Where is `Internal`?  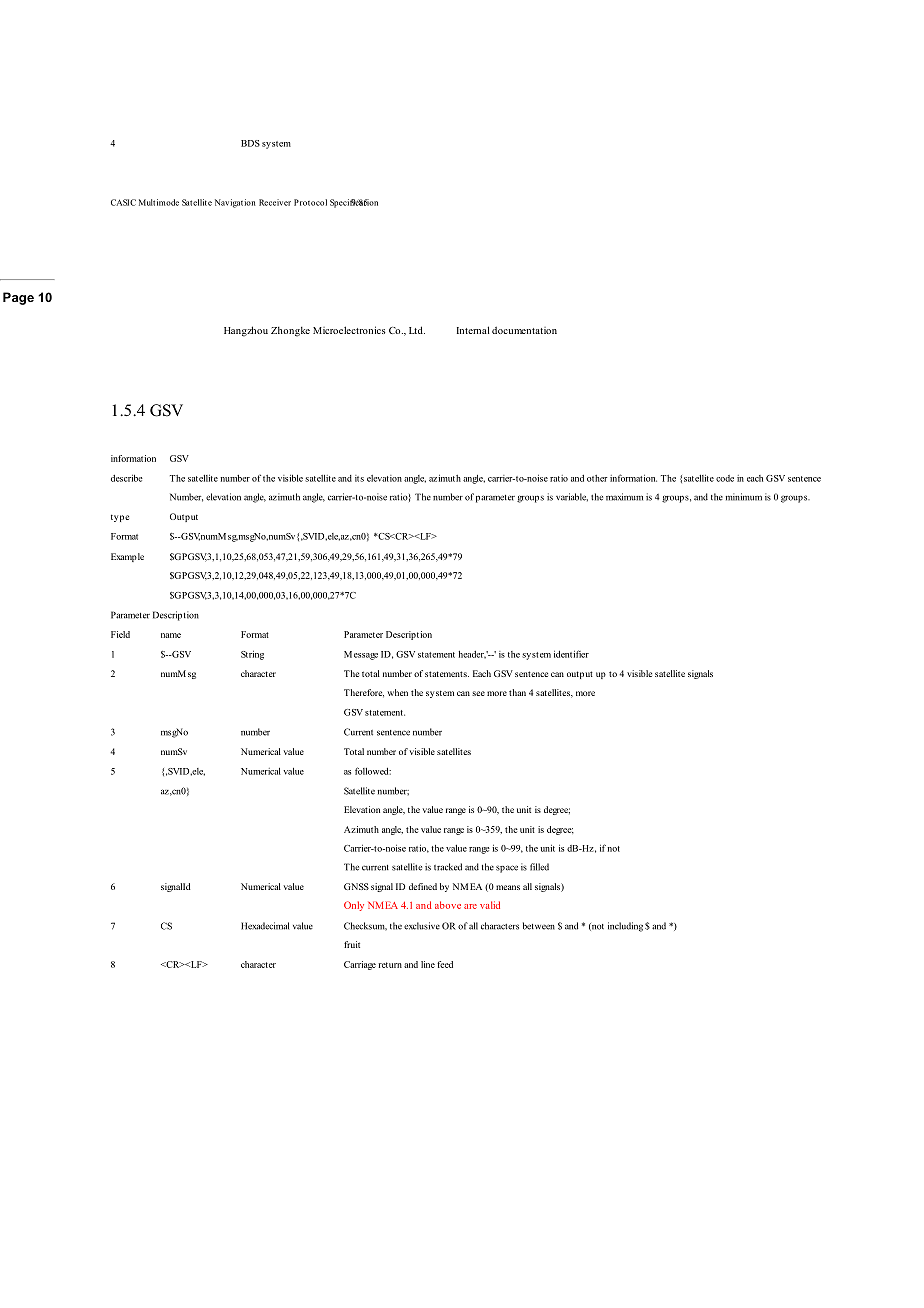 Internal is located at coordinates (473, 330).
